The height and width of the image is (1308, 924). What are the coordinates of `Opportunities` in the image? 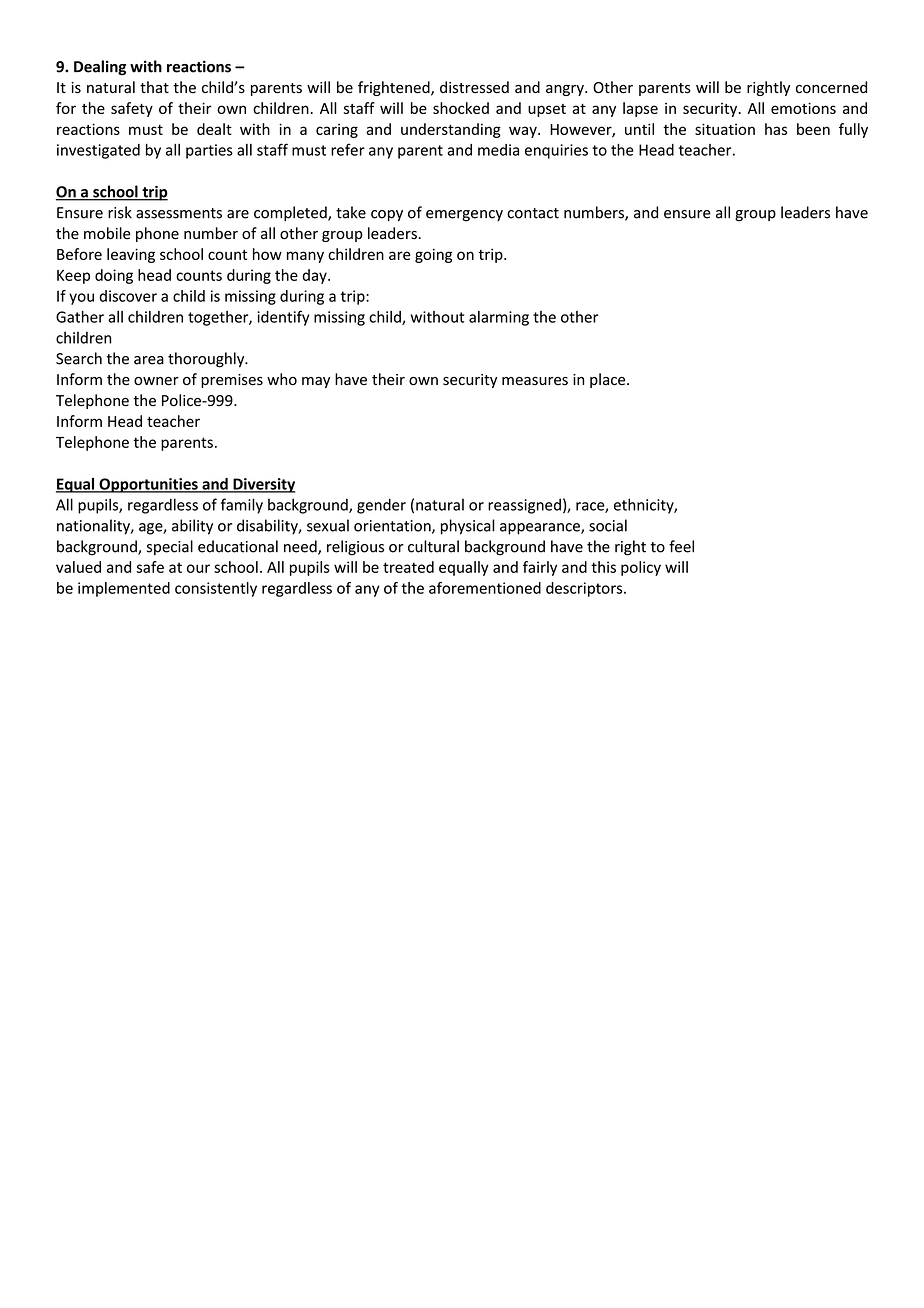 It's located at (148, 485).
